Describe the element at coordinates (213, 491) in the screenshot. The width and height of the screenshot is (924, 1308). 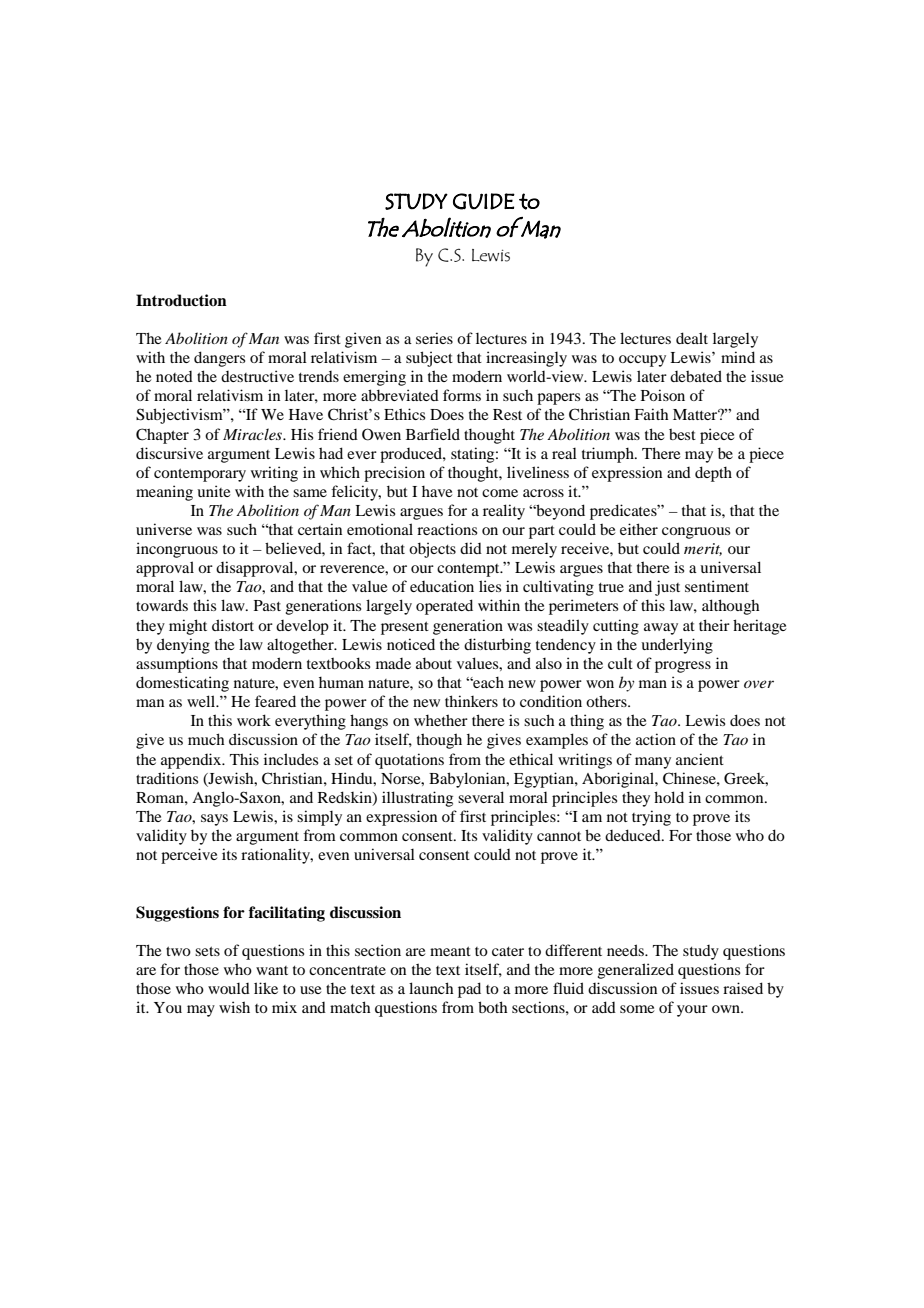
I see `unite` at that location.
